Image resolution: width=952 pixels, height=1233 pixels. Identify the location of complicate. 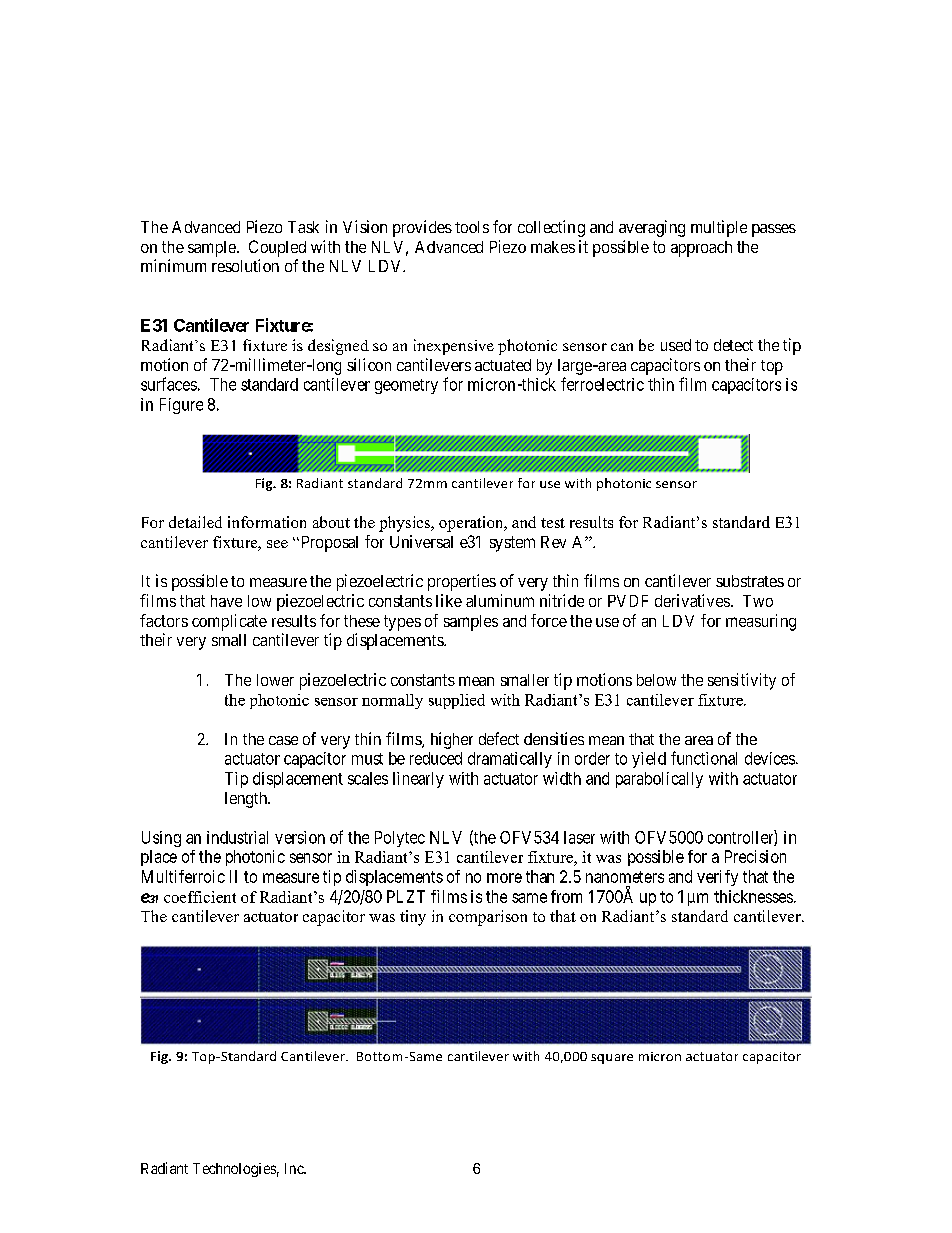
(229, 622).
